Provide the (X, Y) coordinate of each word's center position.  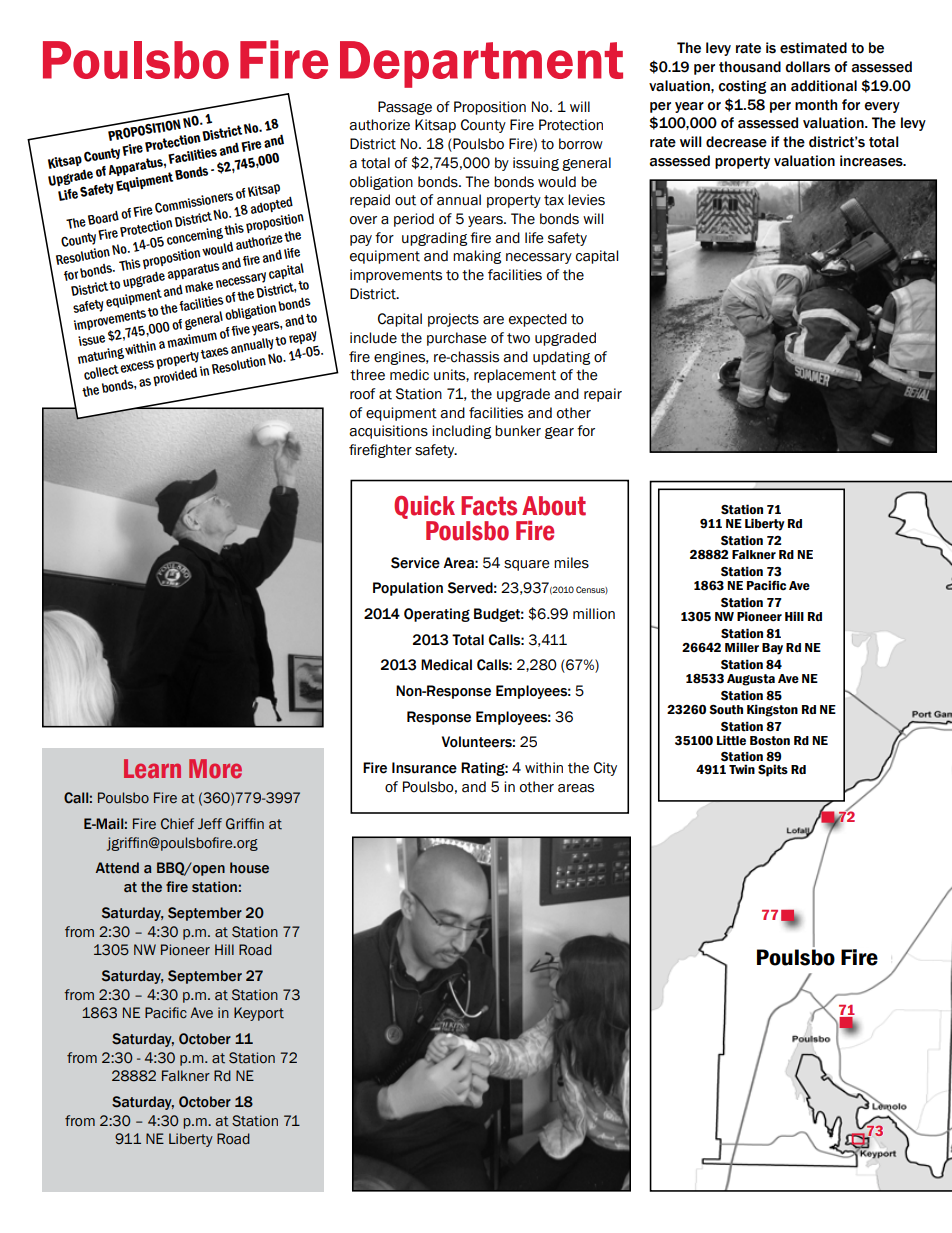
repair (603, 395)
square (527, 565)
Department (481, 64)
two (518, 338)
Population (408, 589)
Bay (772, 649)
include (373, 338)
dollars (807, 67)
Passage (405, 108)
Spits (773, 770)
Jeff (210, 824)
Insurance (424, 768)
